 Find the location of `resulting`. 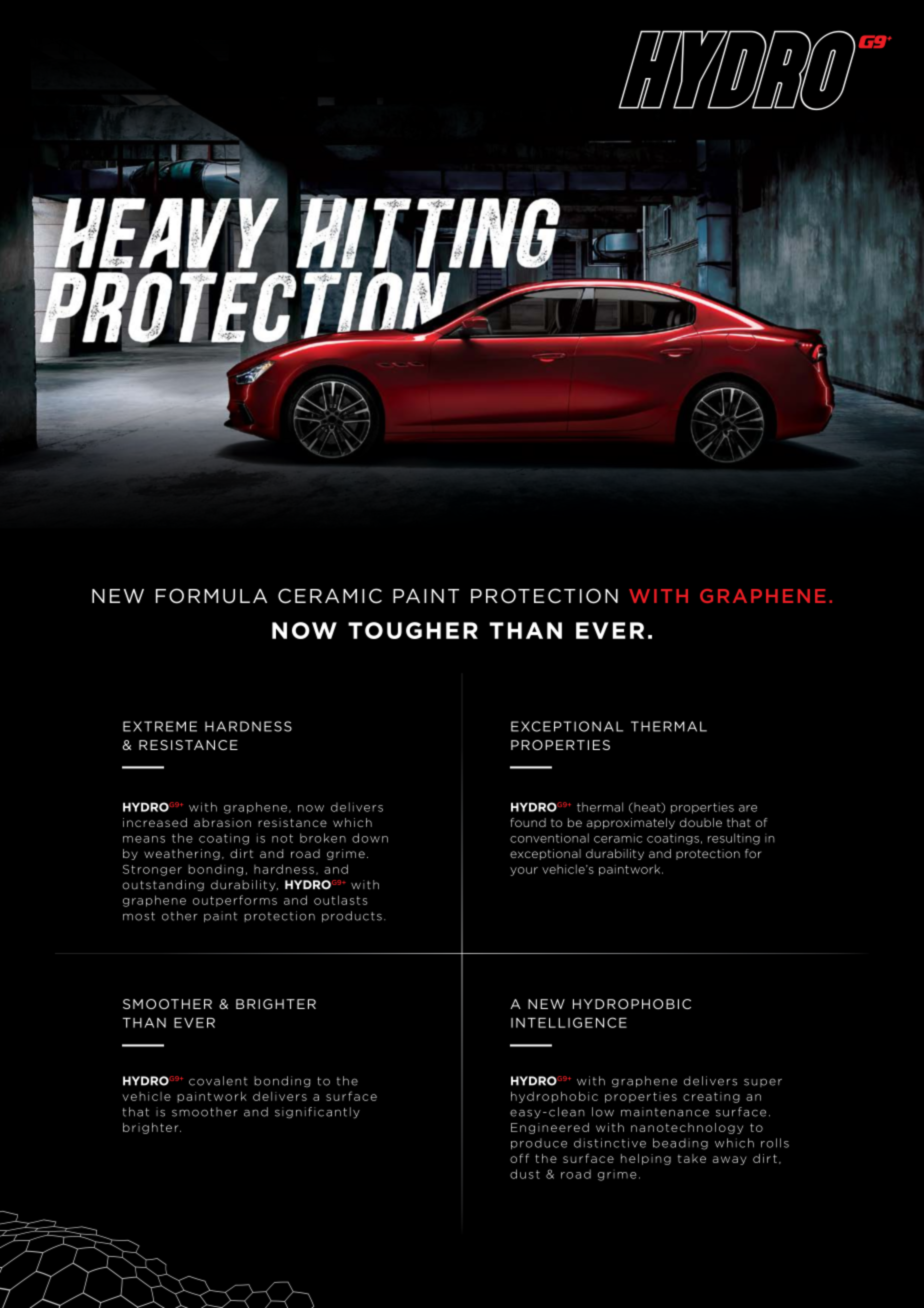

resulting is located at coordinates (734, 839).
